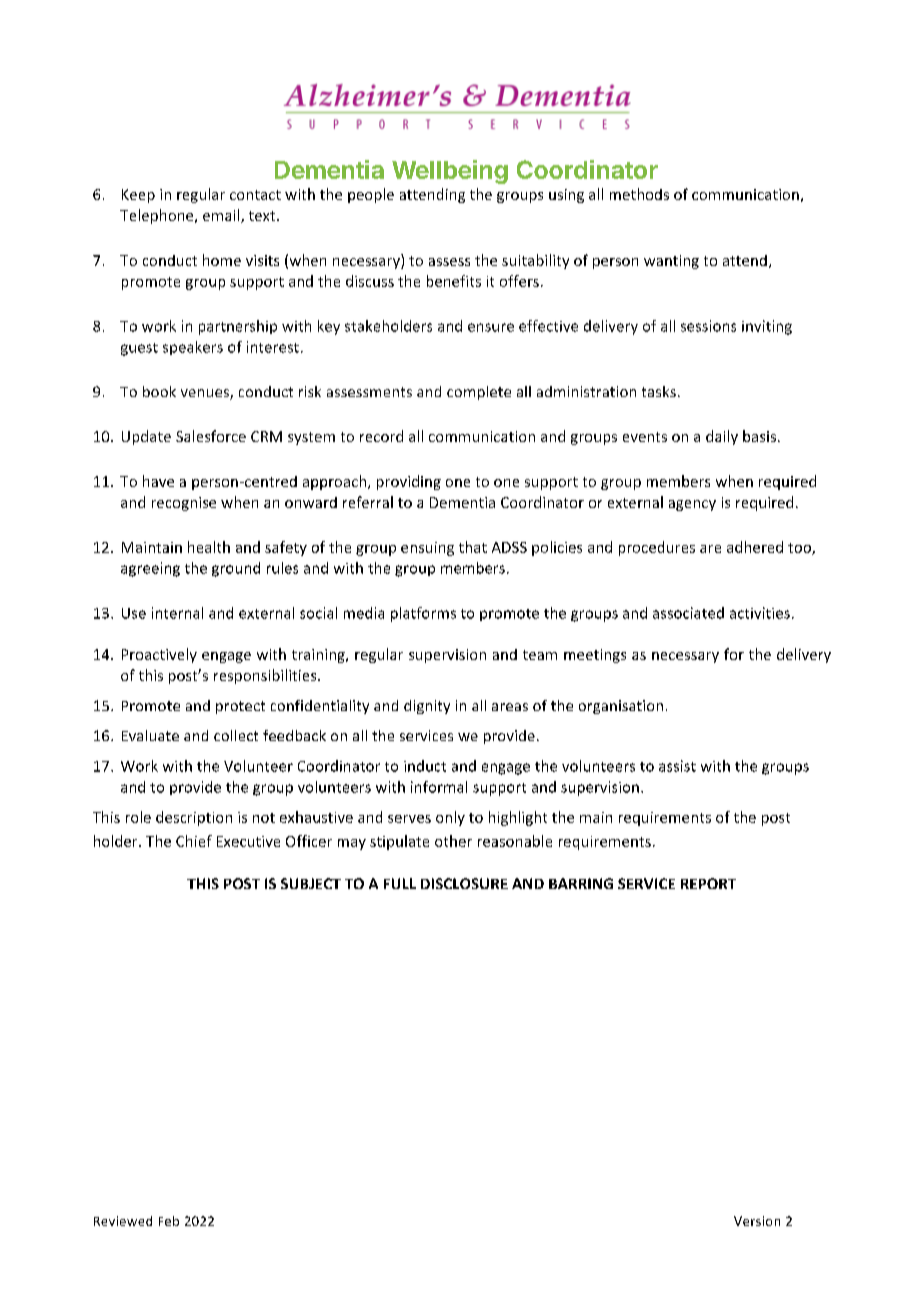 This screenshot has width=924, height=1308. Describe the element at coordinates (639, 194) in the screenshot. I see `methods` at that location.
